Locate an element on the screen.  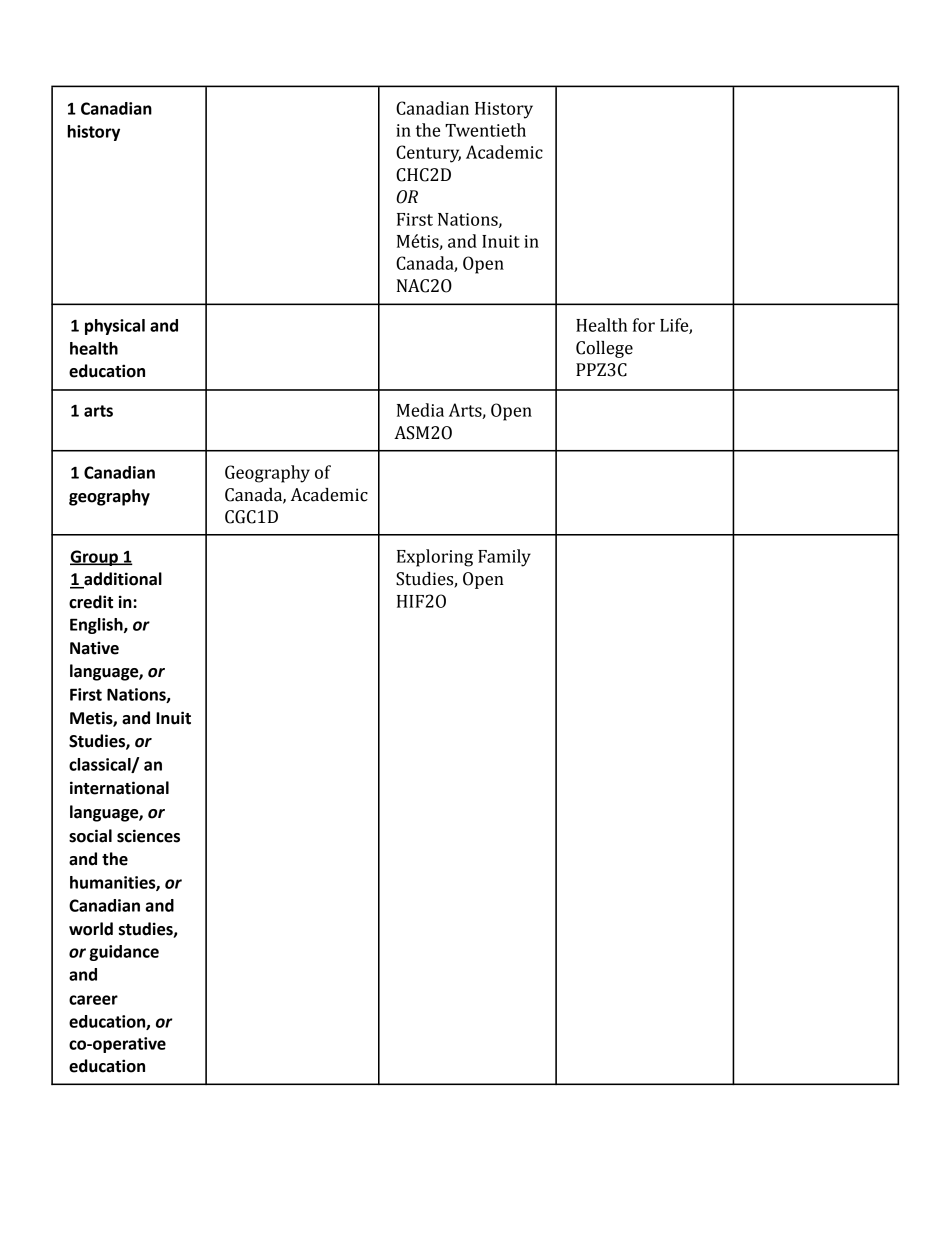
additional is located at coordinates (122, 580).
